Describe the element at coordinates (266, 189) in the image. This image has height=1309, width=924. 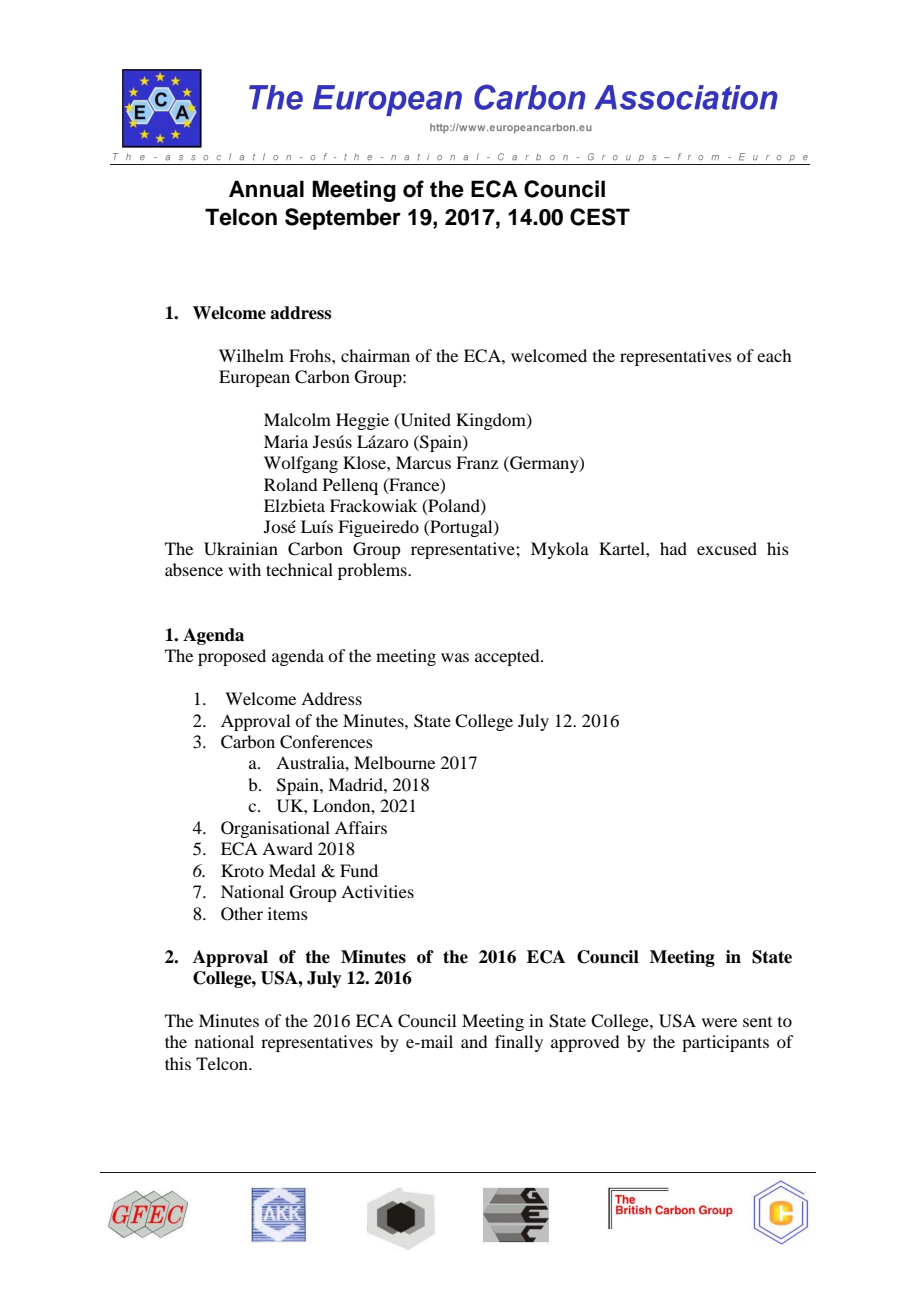
I see `Annual` at that location.
